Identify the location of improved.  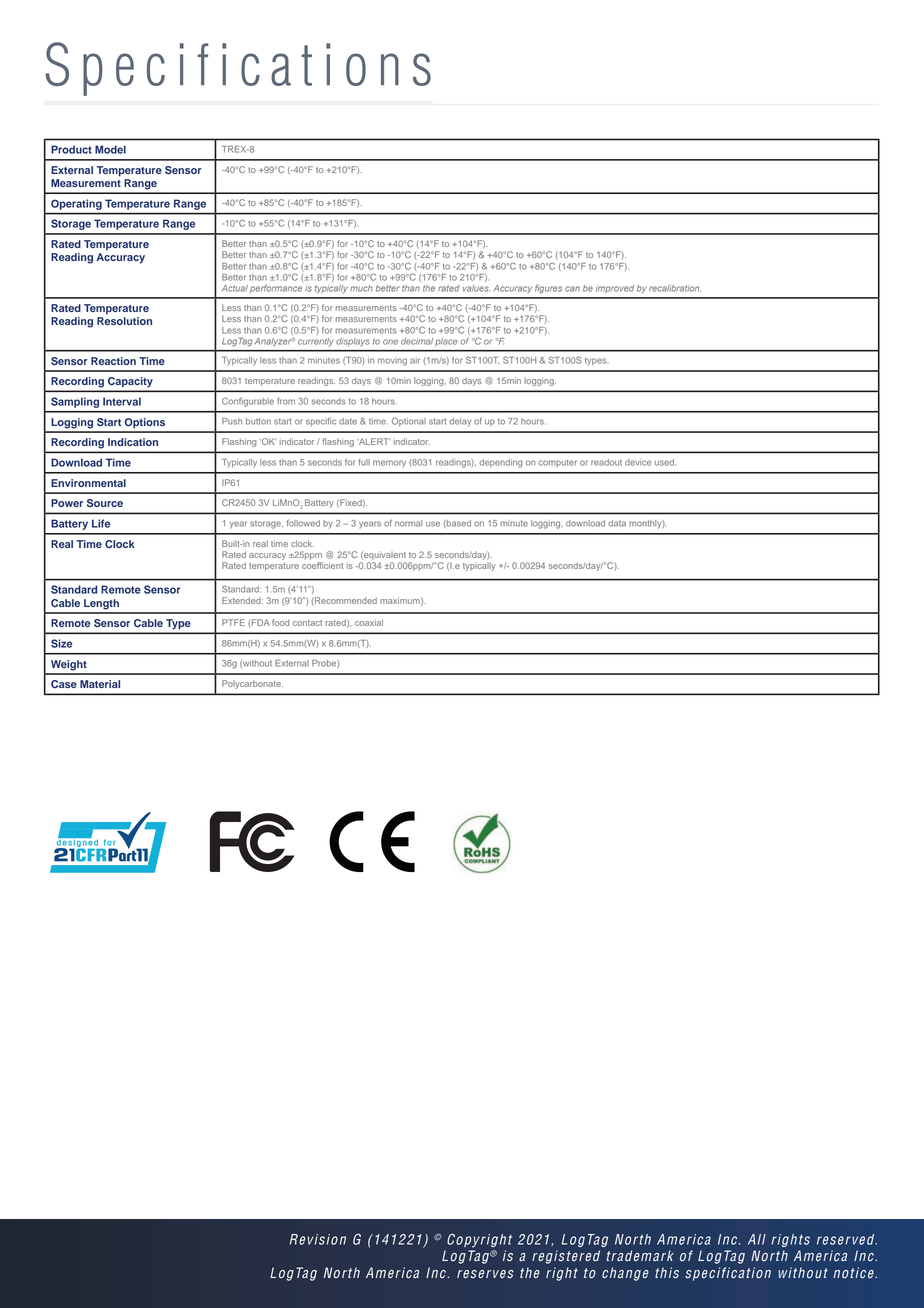
(615, 289).
